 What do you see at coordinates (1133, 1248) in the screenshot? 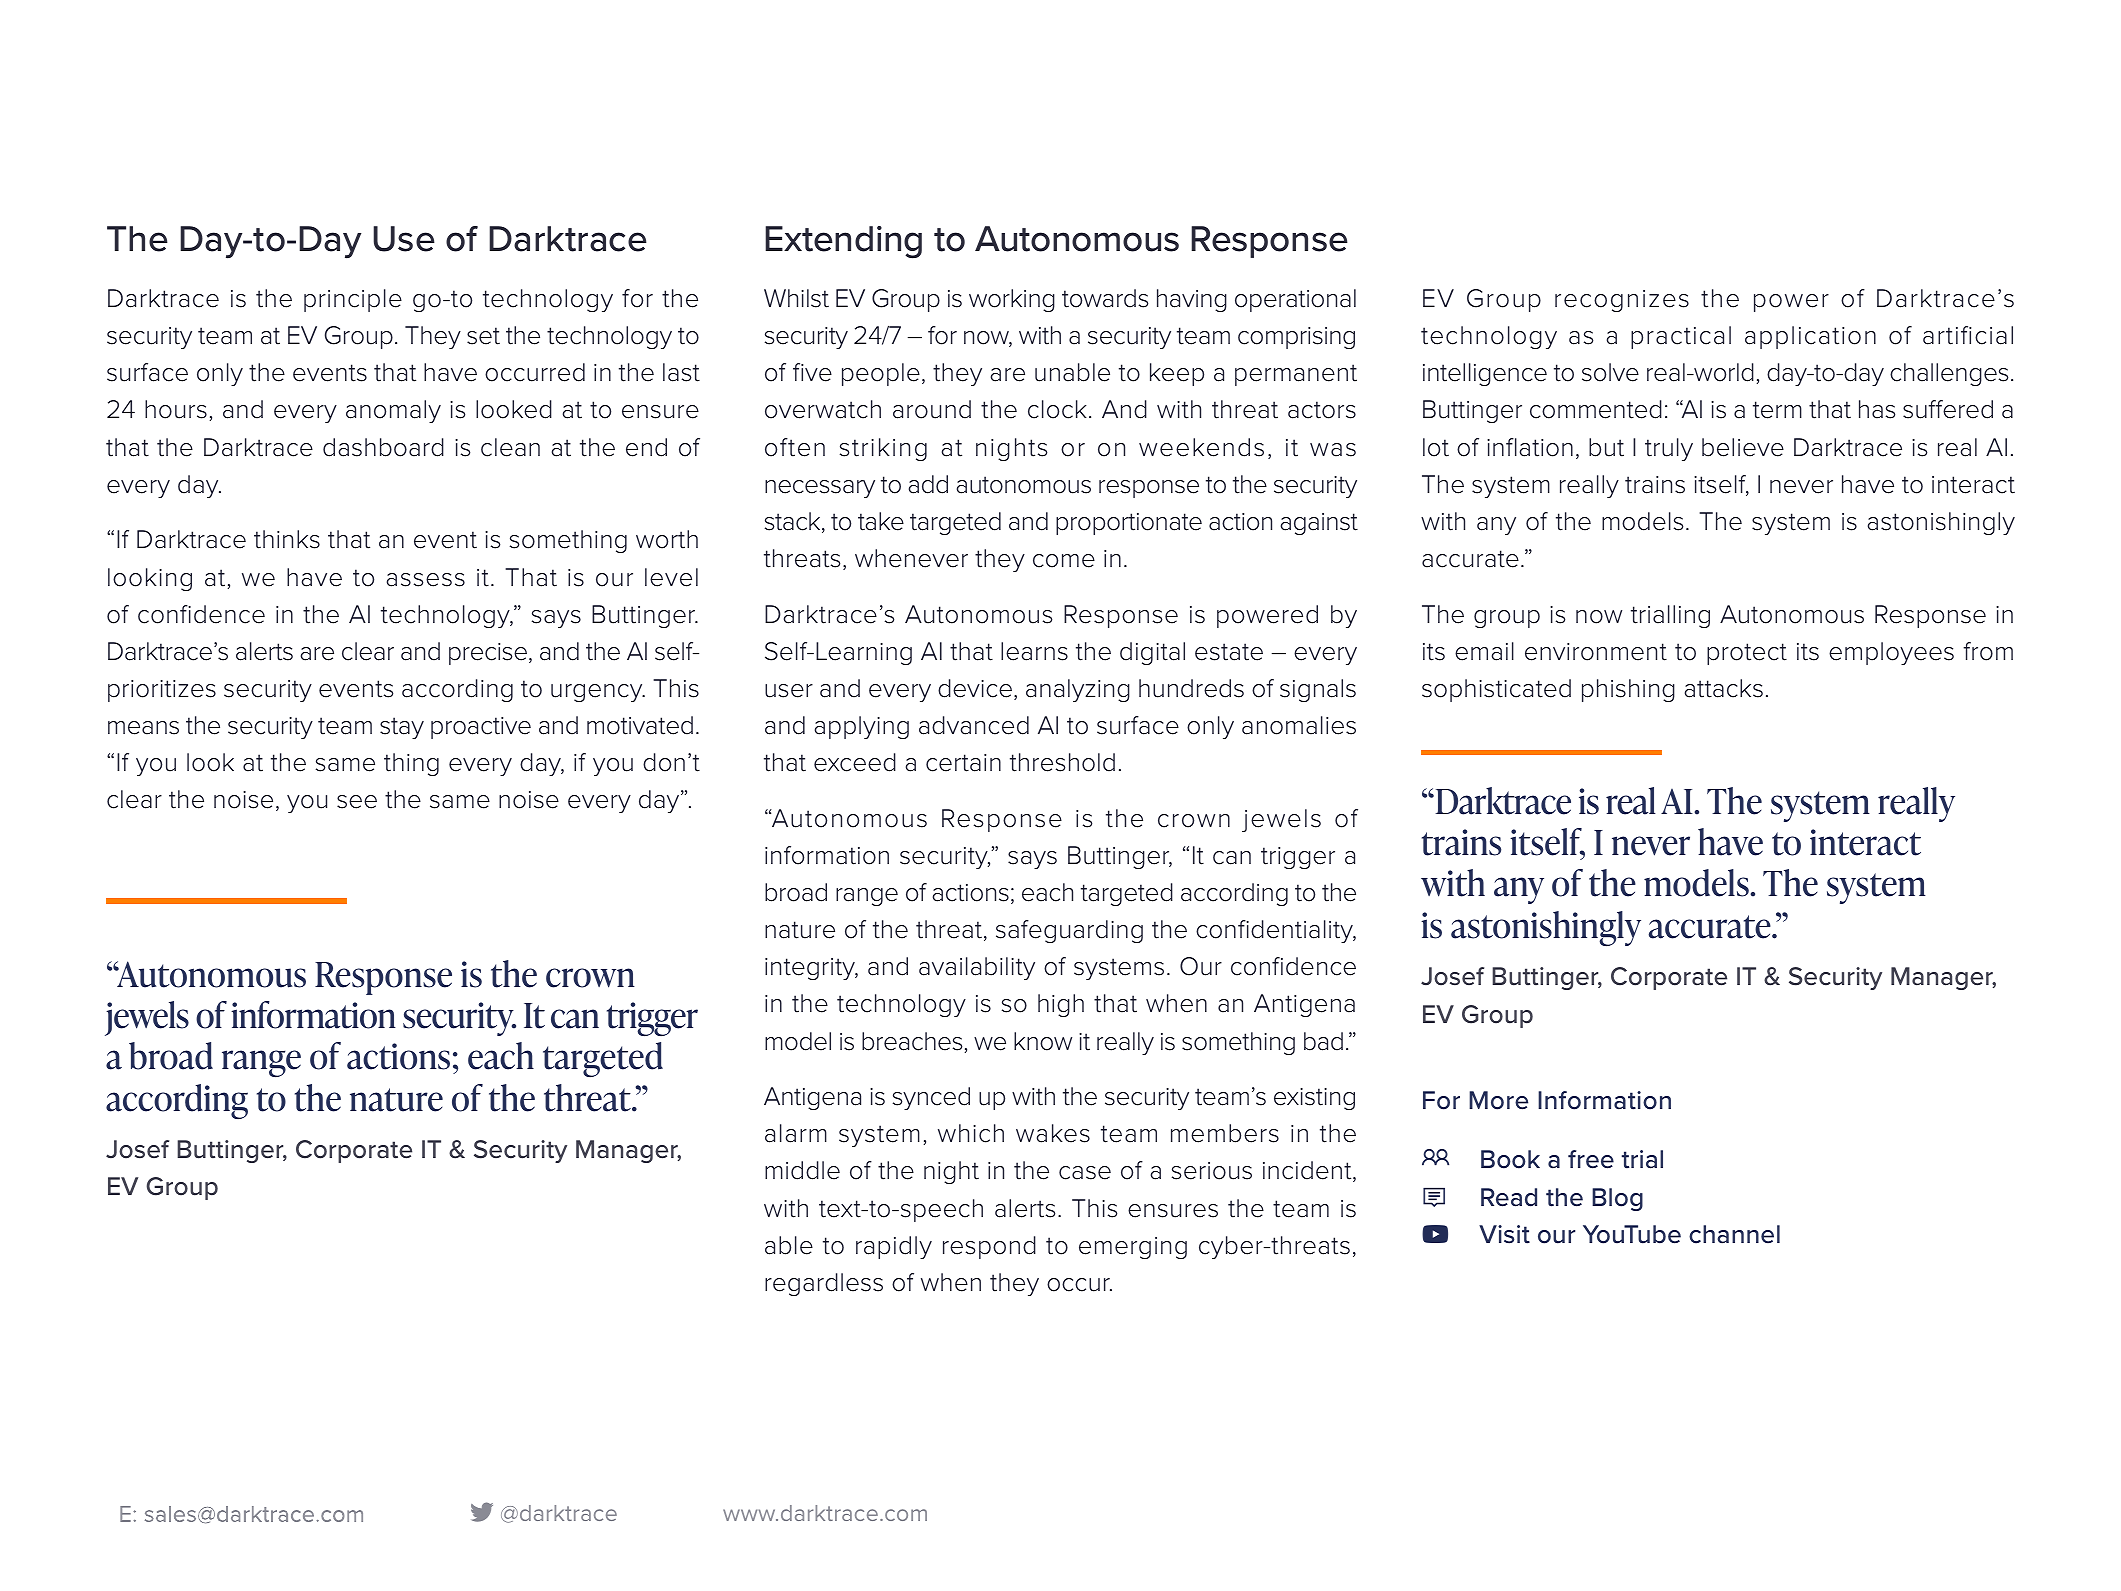
I see `emerging` at bounding box center [1133, 1248].
